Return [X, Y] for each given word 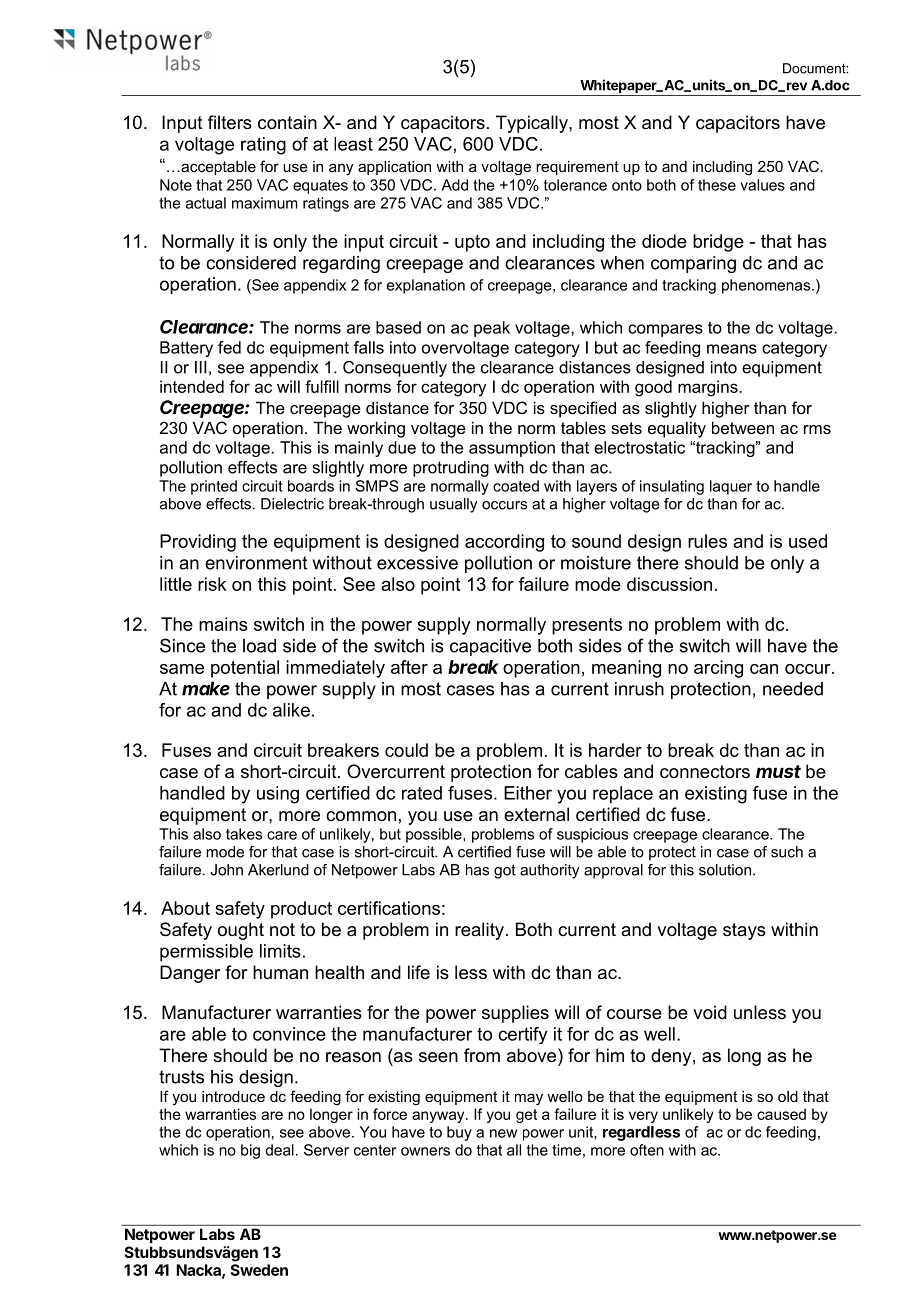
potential [245, 669]
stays [744, 931]
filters [230, 122]
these [717, 185]
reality [479, 931]
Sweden [259, 1270]
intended [192, 386]
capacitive [490, 647]
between [743, 427]
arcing [718, 669]
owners [425, 1151]
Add [454, 185]
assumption [512, 449]
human [280, 972]
